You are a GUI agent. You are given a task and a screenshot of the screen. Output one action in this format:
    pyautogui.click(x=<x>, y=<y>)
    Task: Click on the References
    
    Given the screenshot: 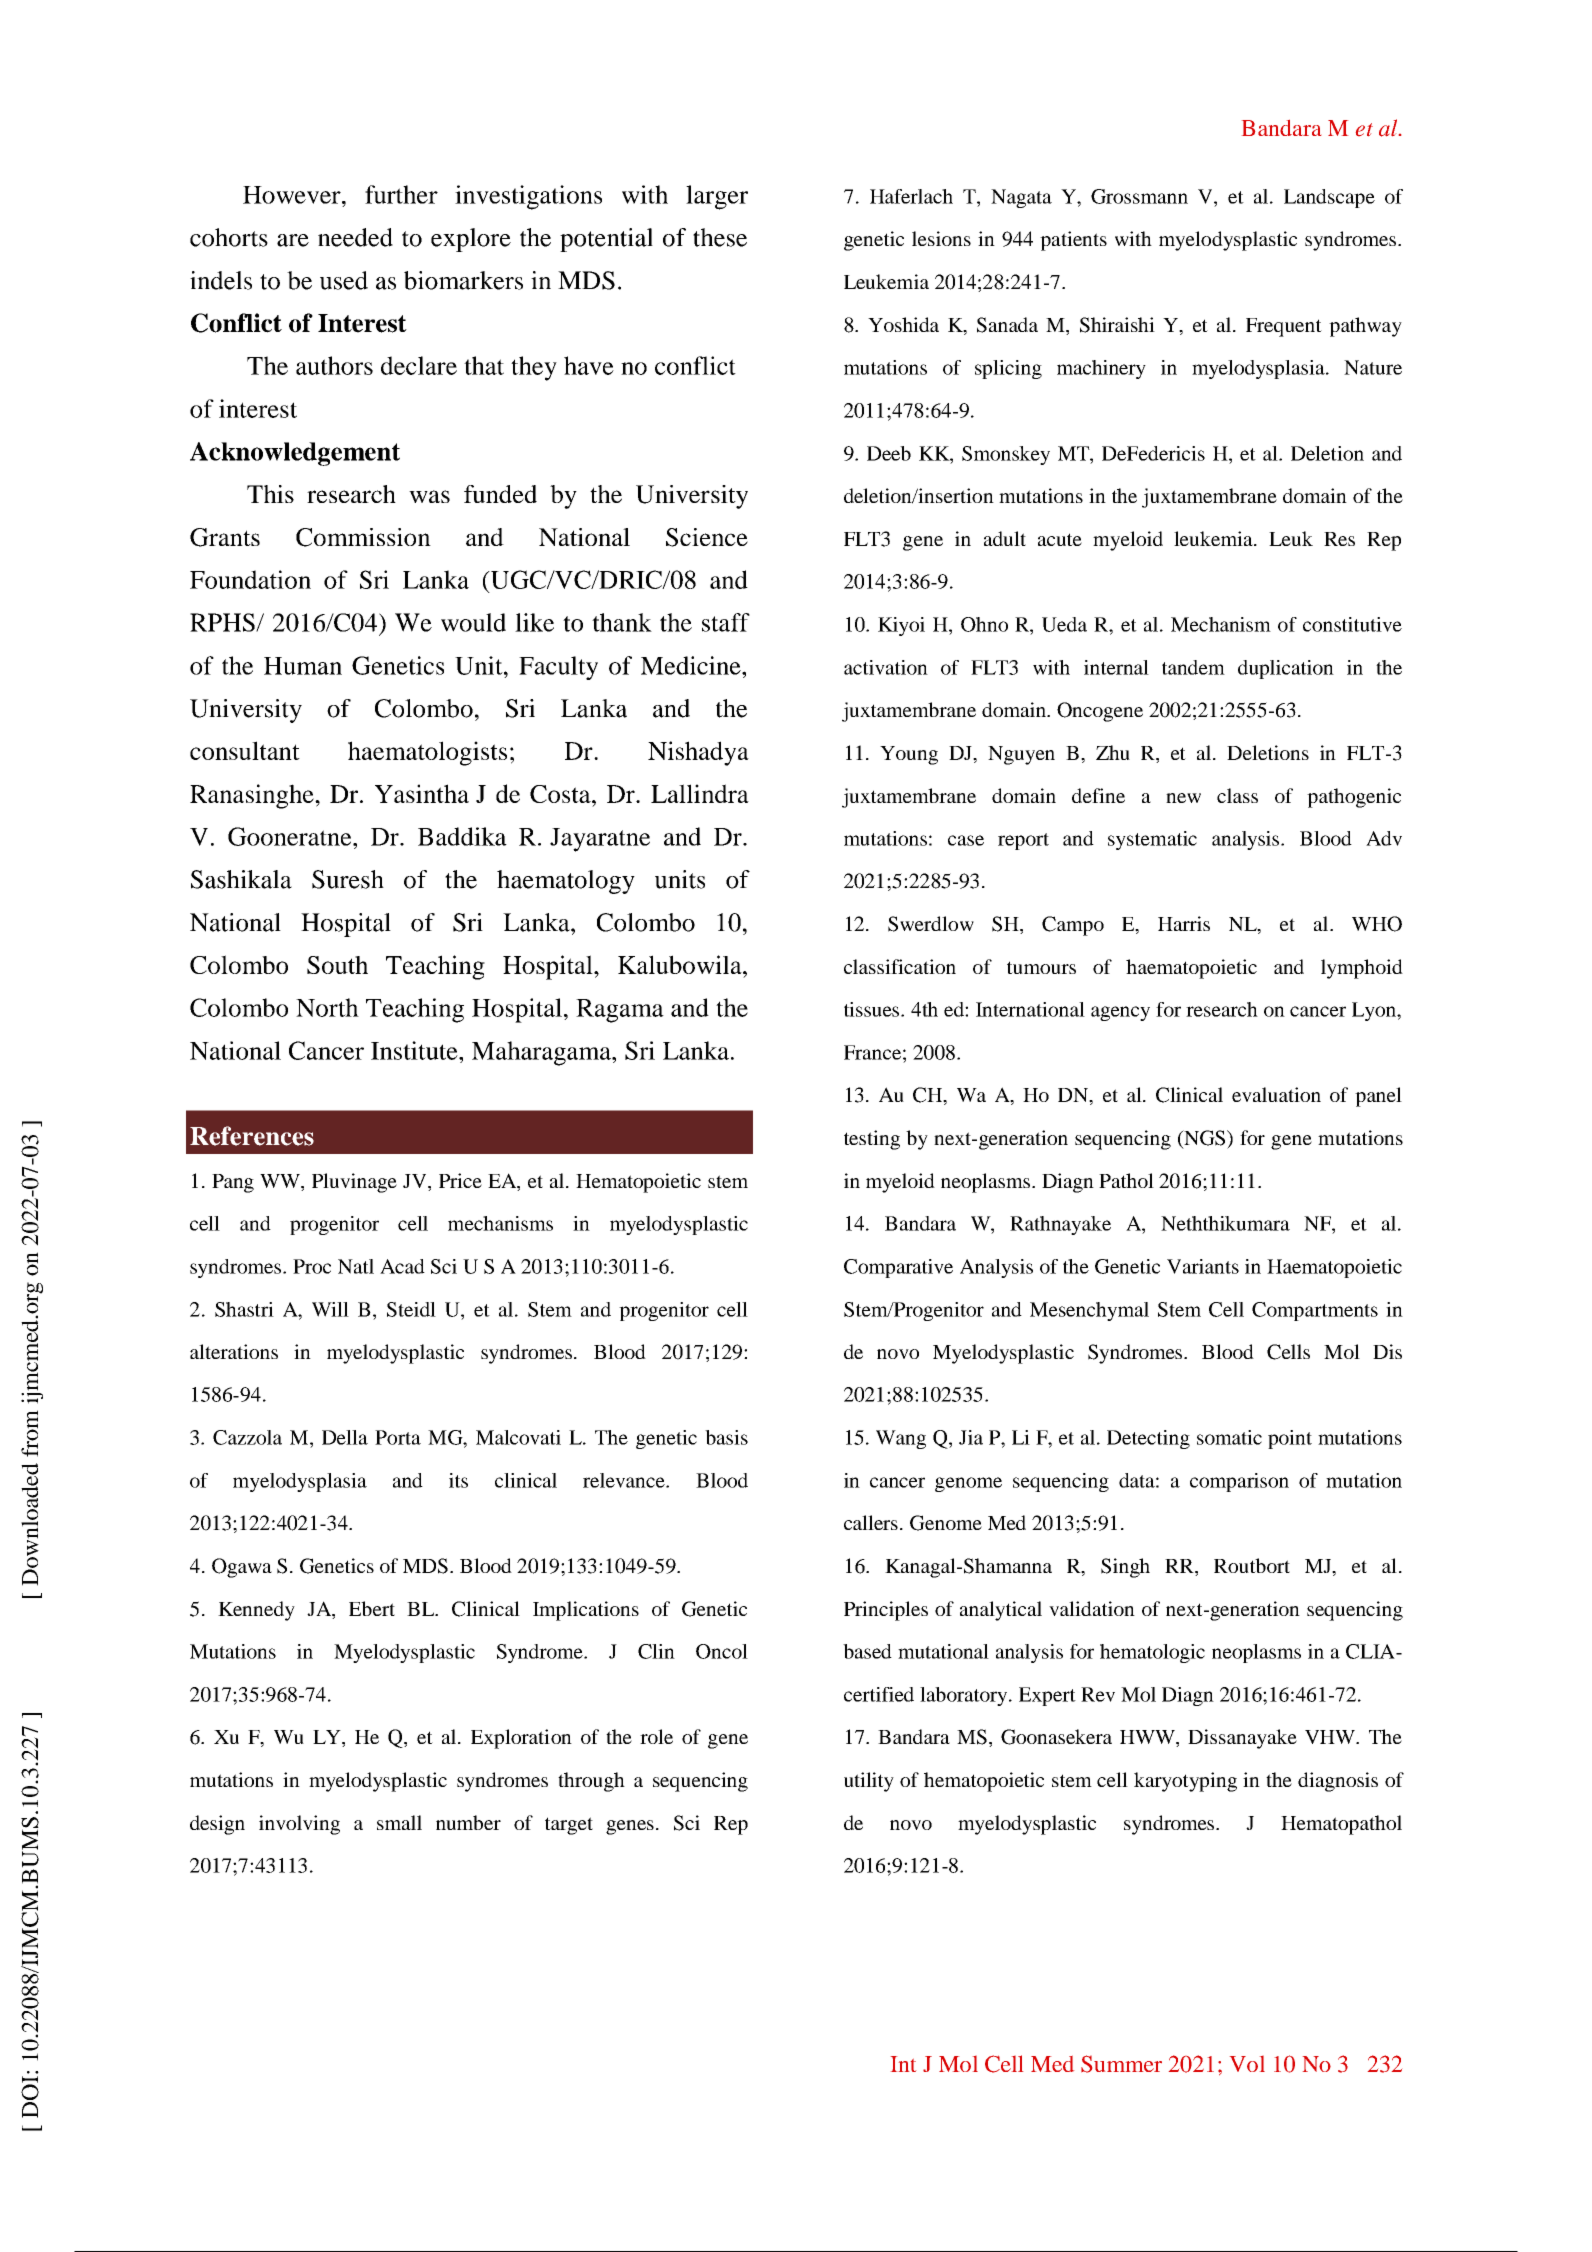 What is the action you would take?
    pyautogui.click(x=252, y=1136)
